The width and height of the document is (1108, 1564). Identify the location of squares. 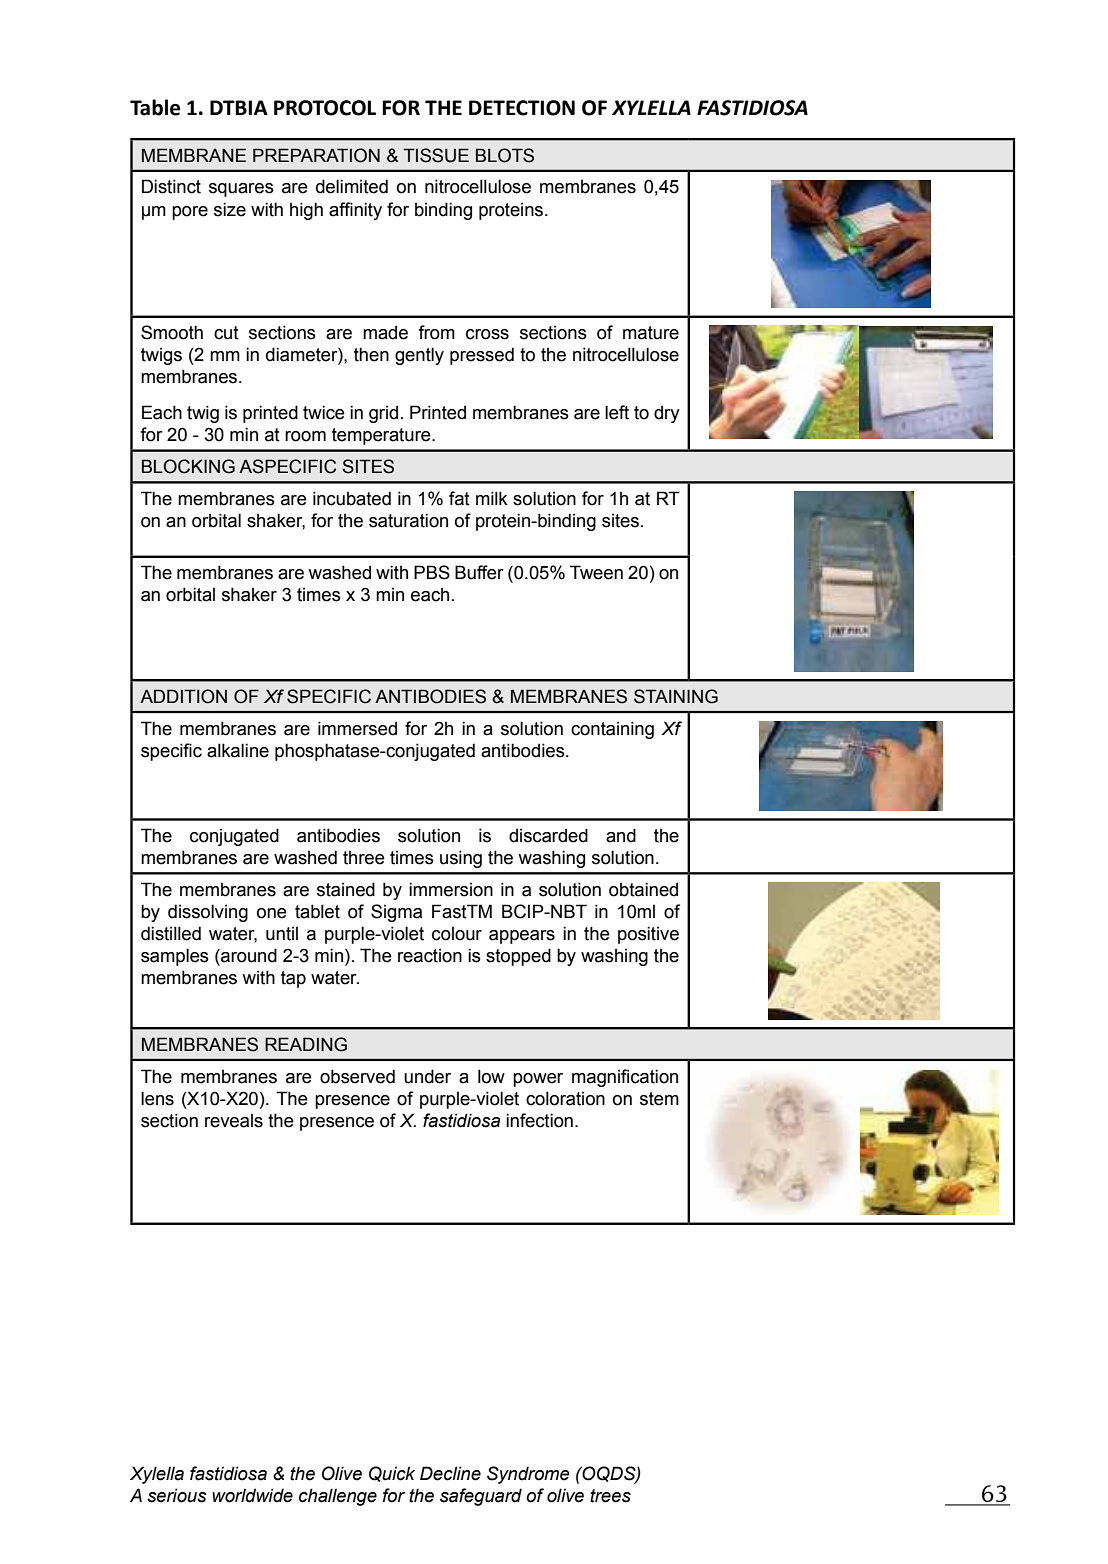
(241, 190).
